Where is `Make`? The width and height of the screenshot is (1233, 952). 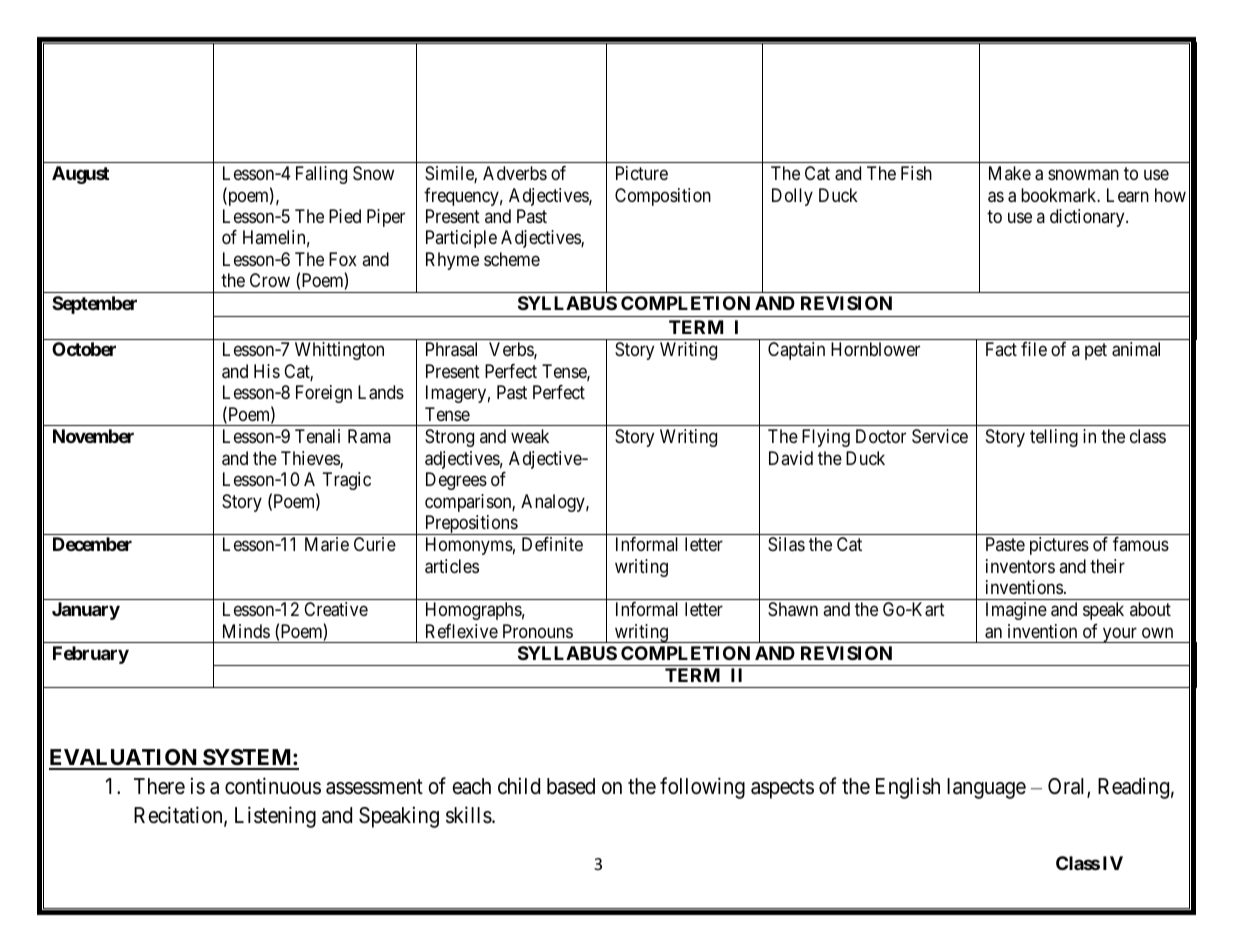 Make is located at coordinates (1010, 173).
